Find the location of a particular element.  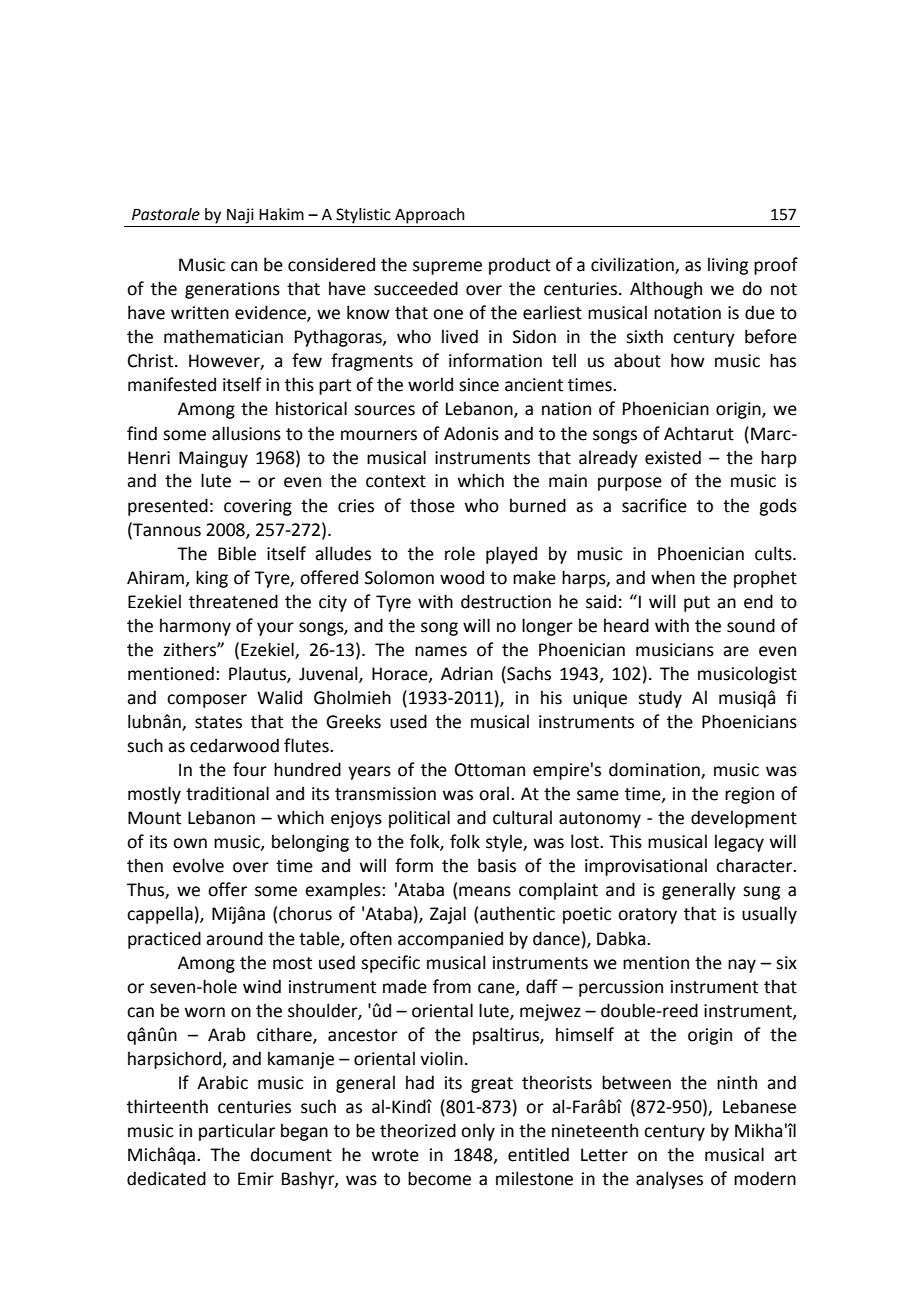

Adonis is located at coordinates (471, 433).
